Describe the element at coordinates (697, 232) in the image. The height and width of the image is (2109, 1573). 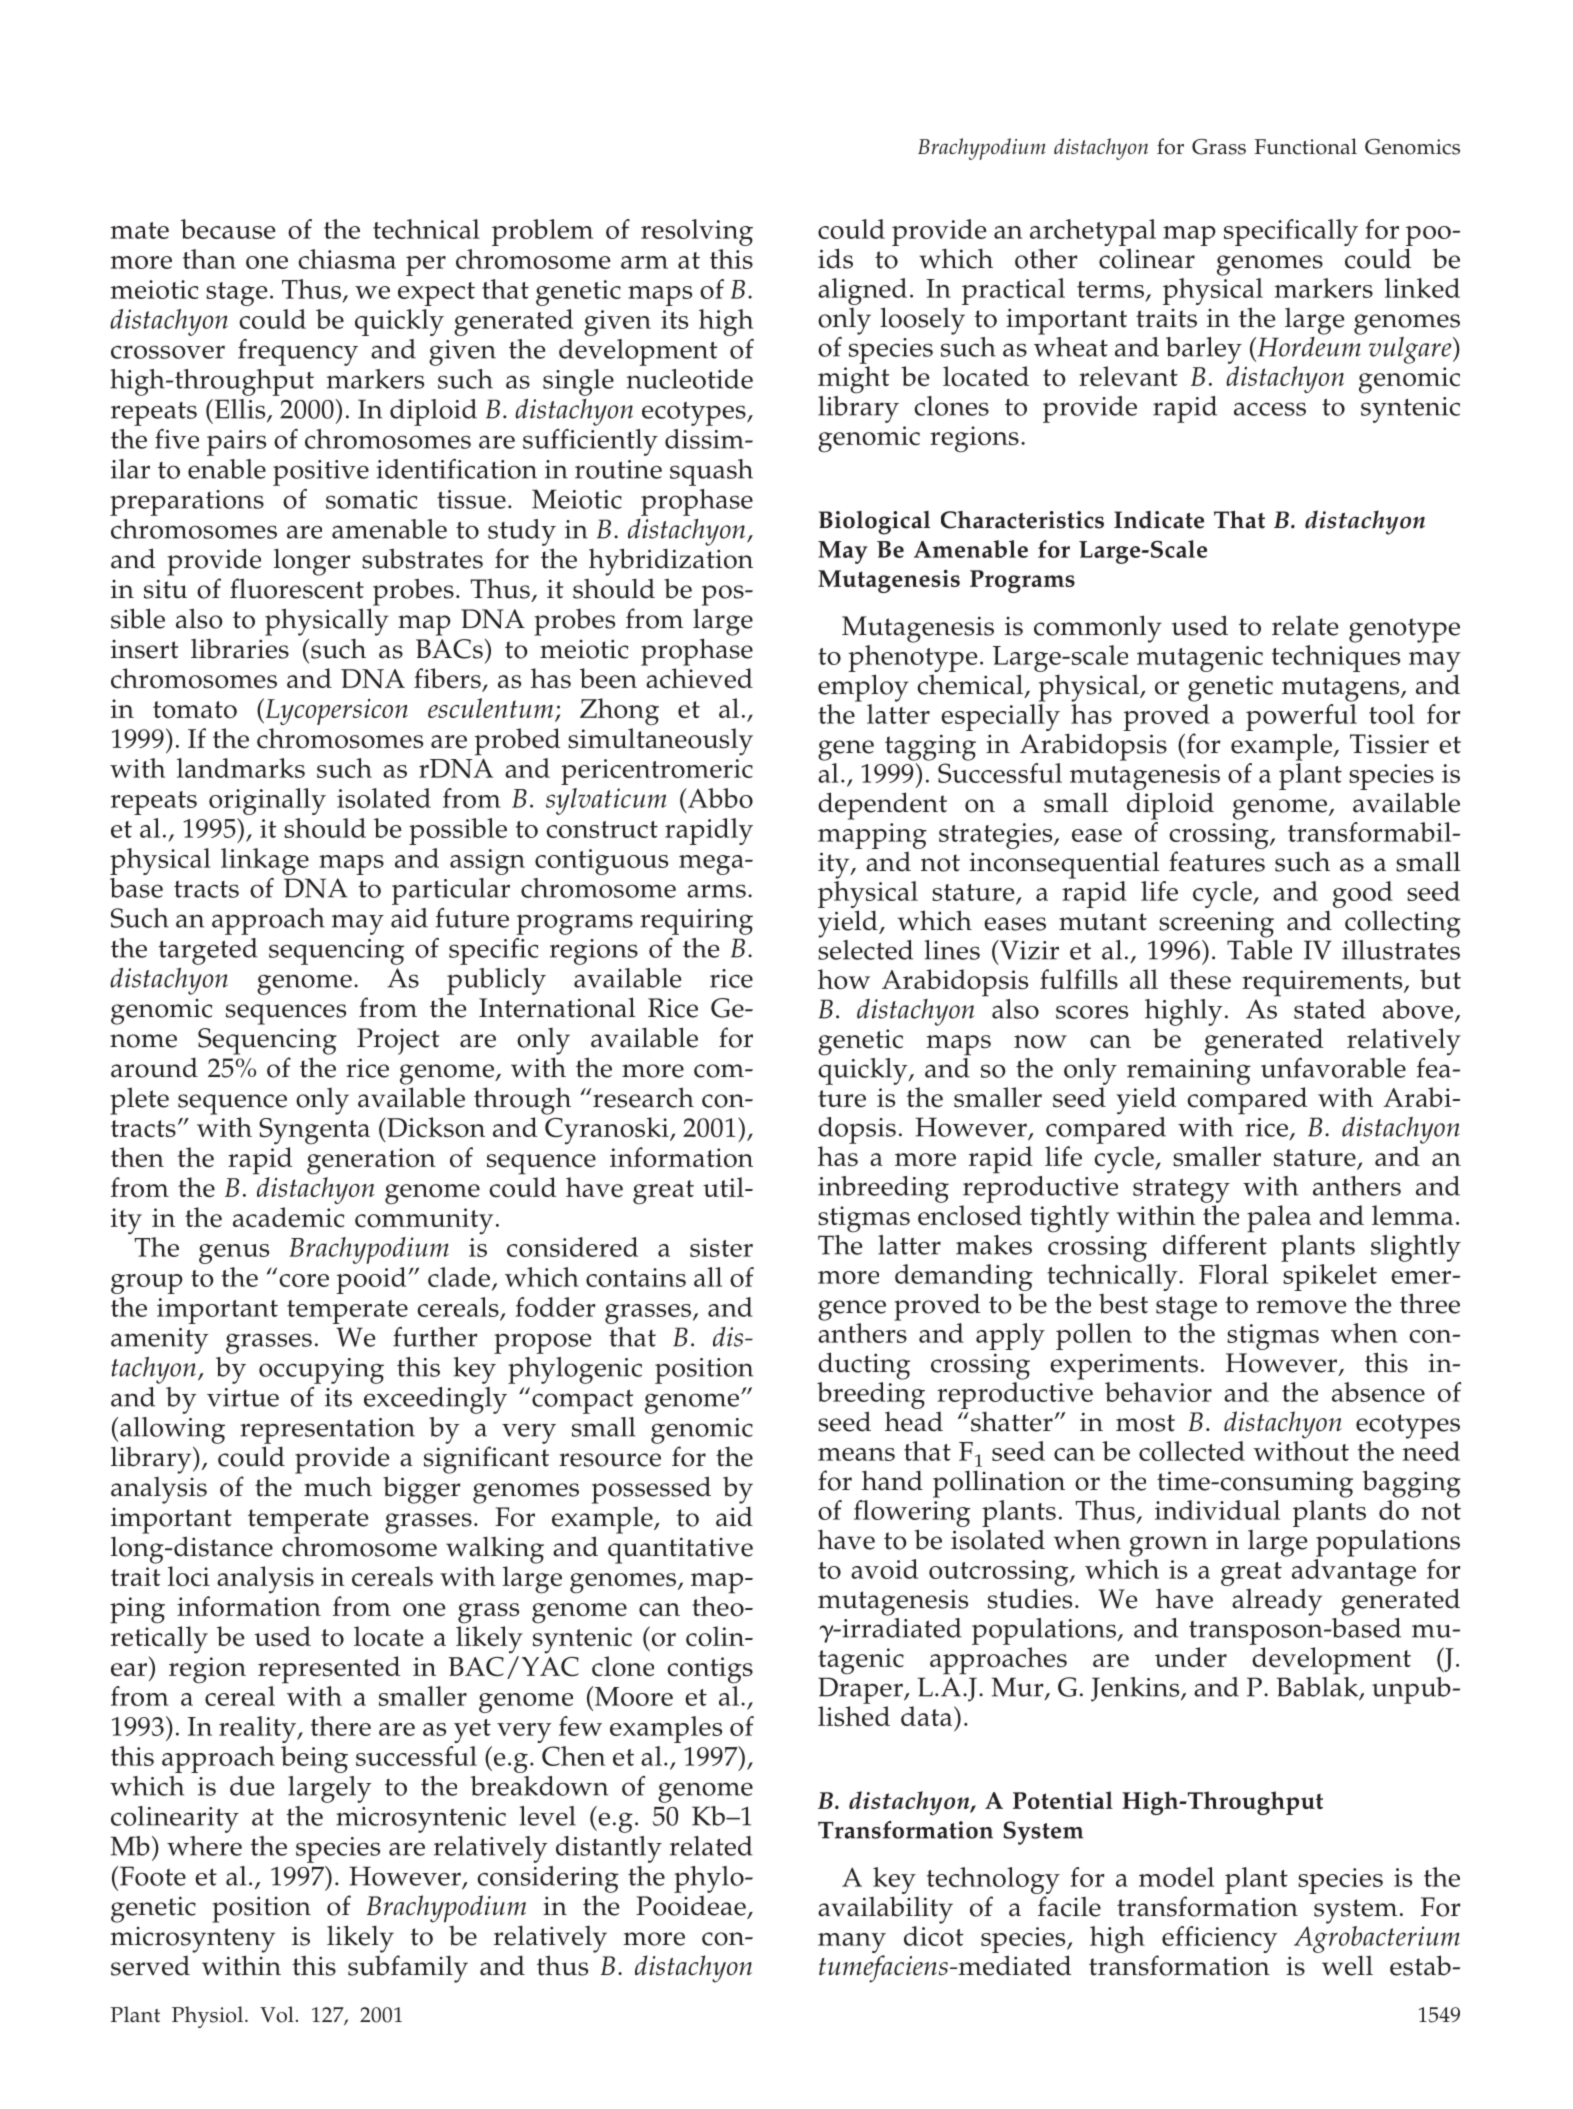
I see `resolving` at that location.
